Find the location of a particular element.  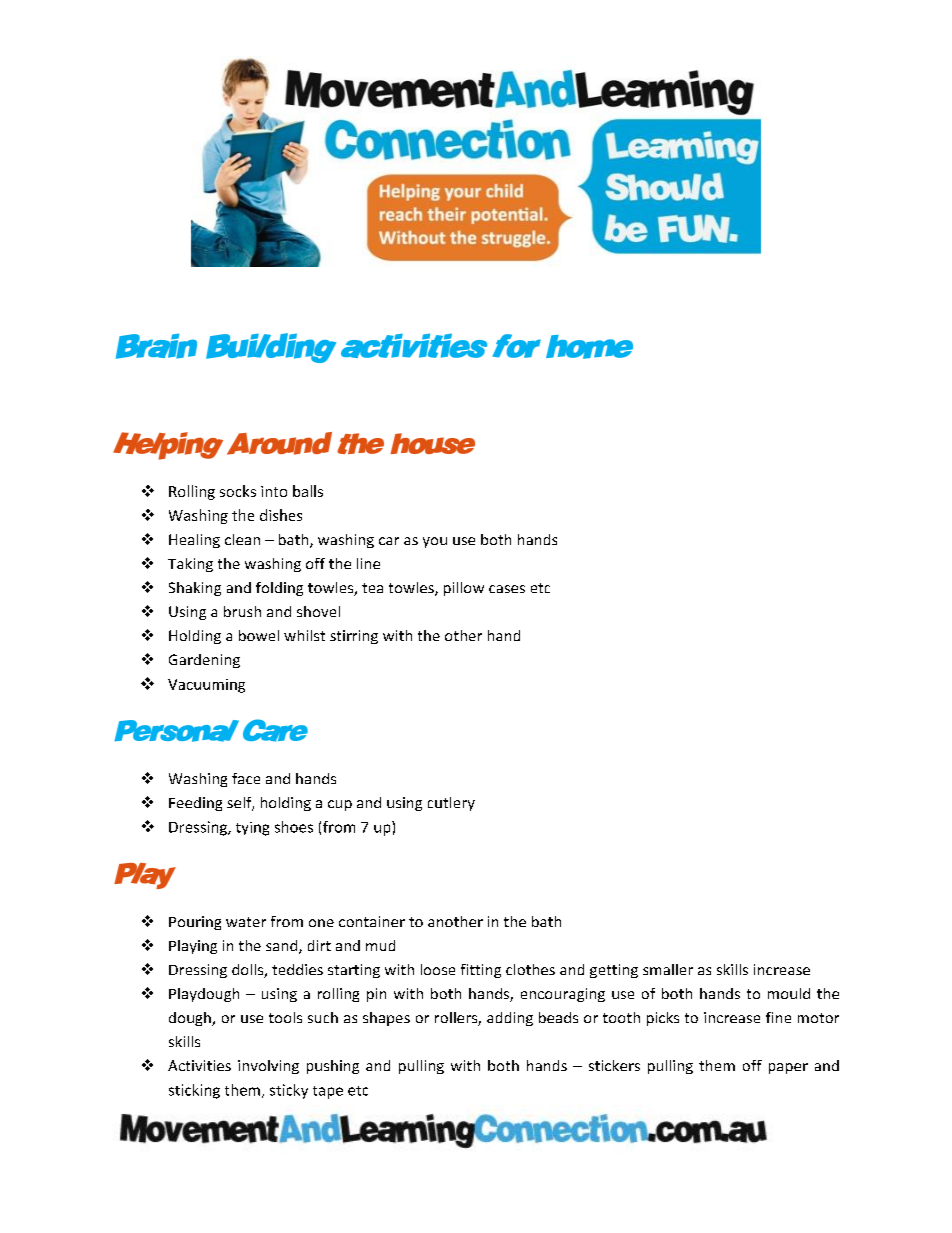

stickers is located at coordinates (614, 1065).
